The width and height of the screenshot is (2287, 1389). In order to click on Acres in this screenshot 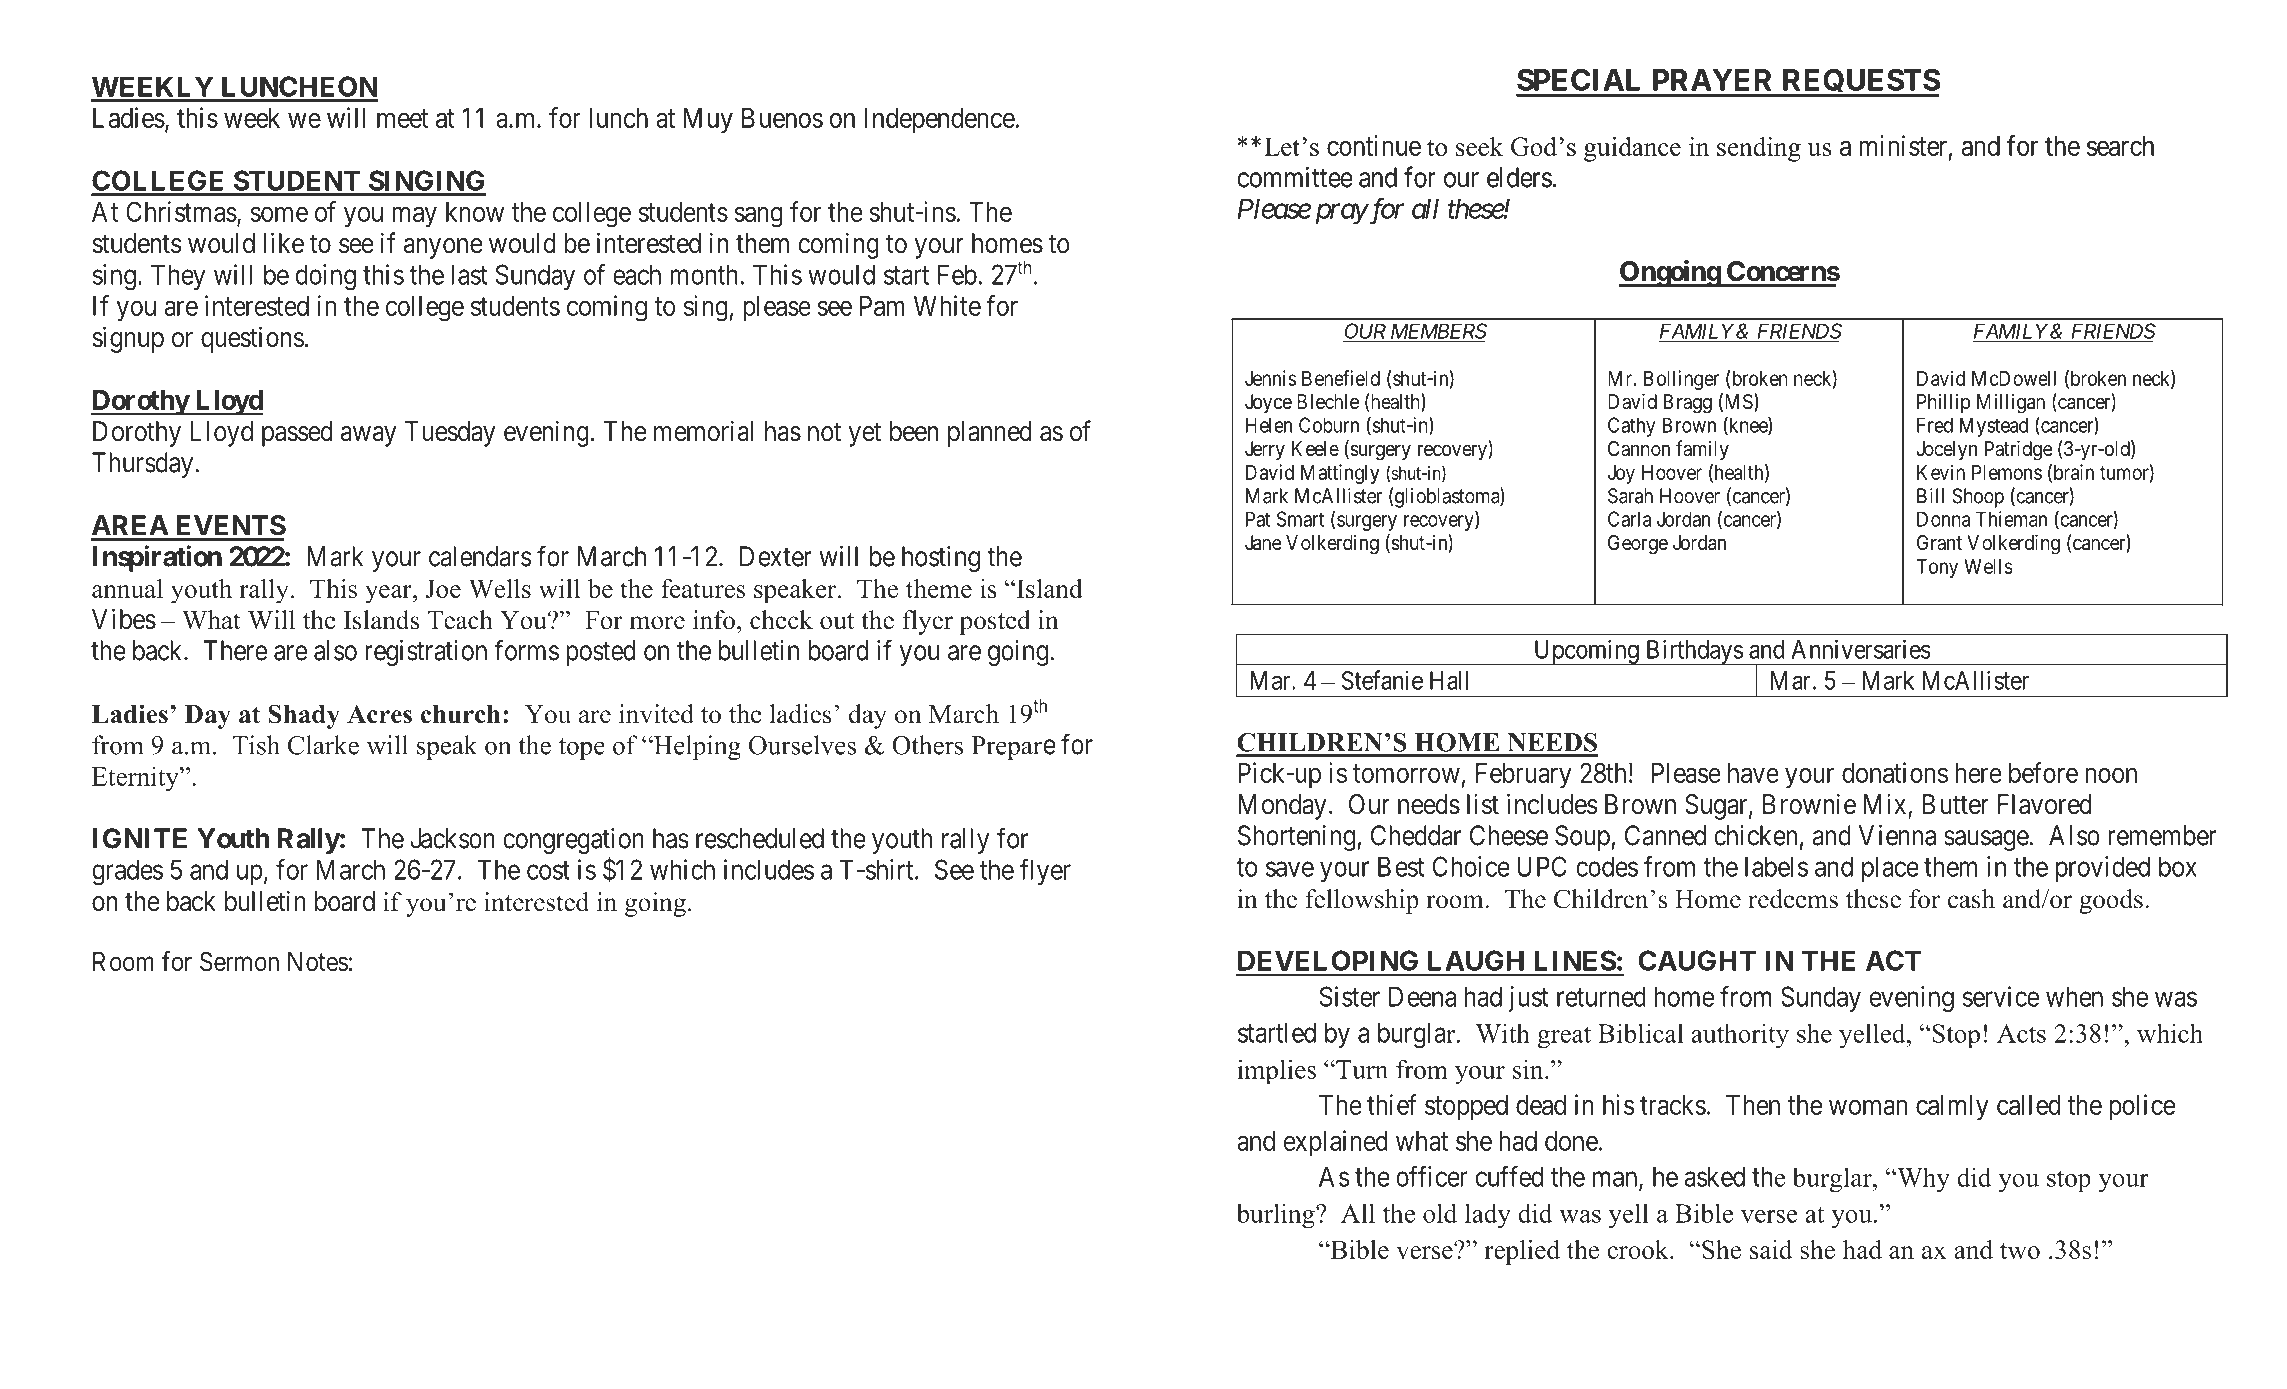, I will do `click(379, 714)`.
